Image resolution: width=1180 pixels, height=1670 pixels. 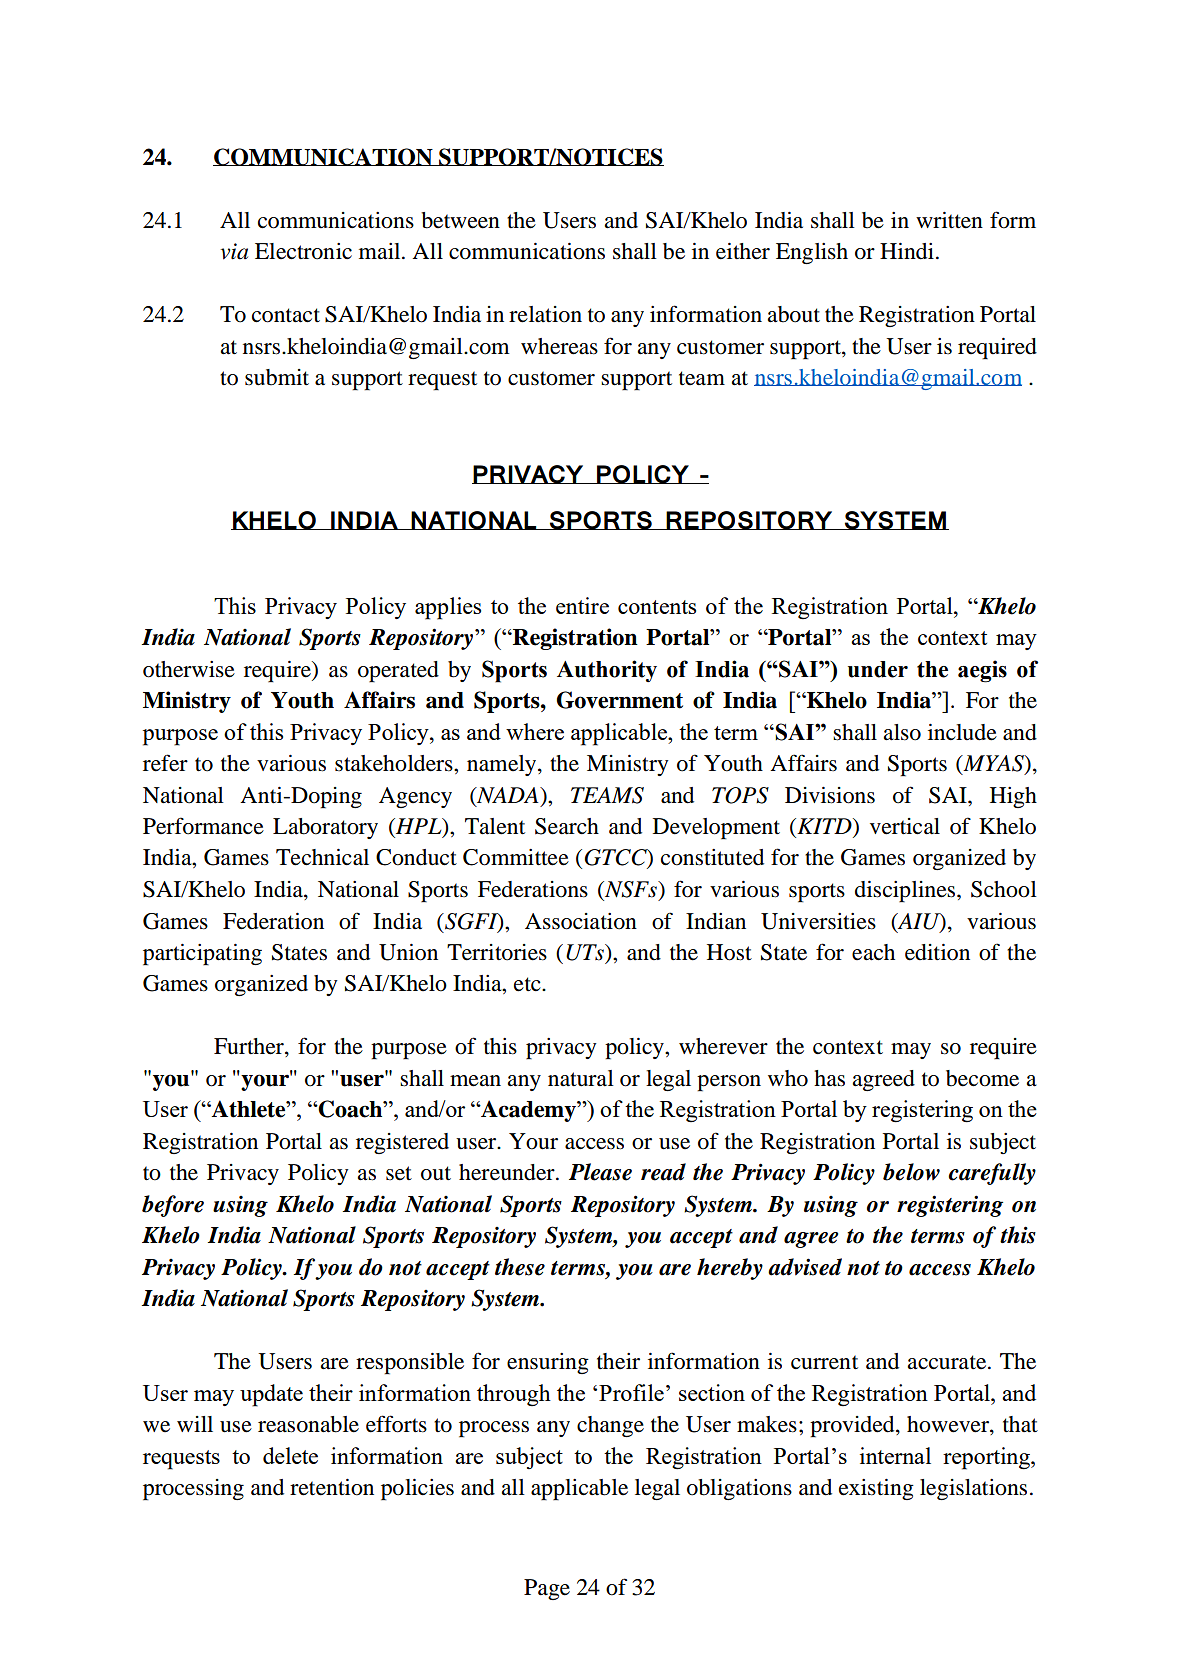 What do you see at coordinates (581, 921) in the page?
I see `Association` at bounding box center [581, 921].
